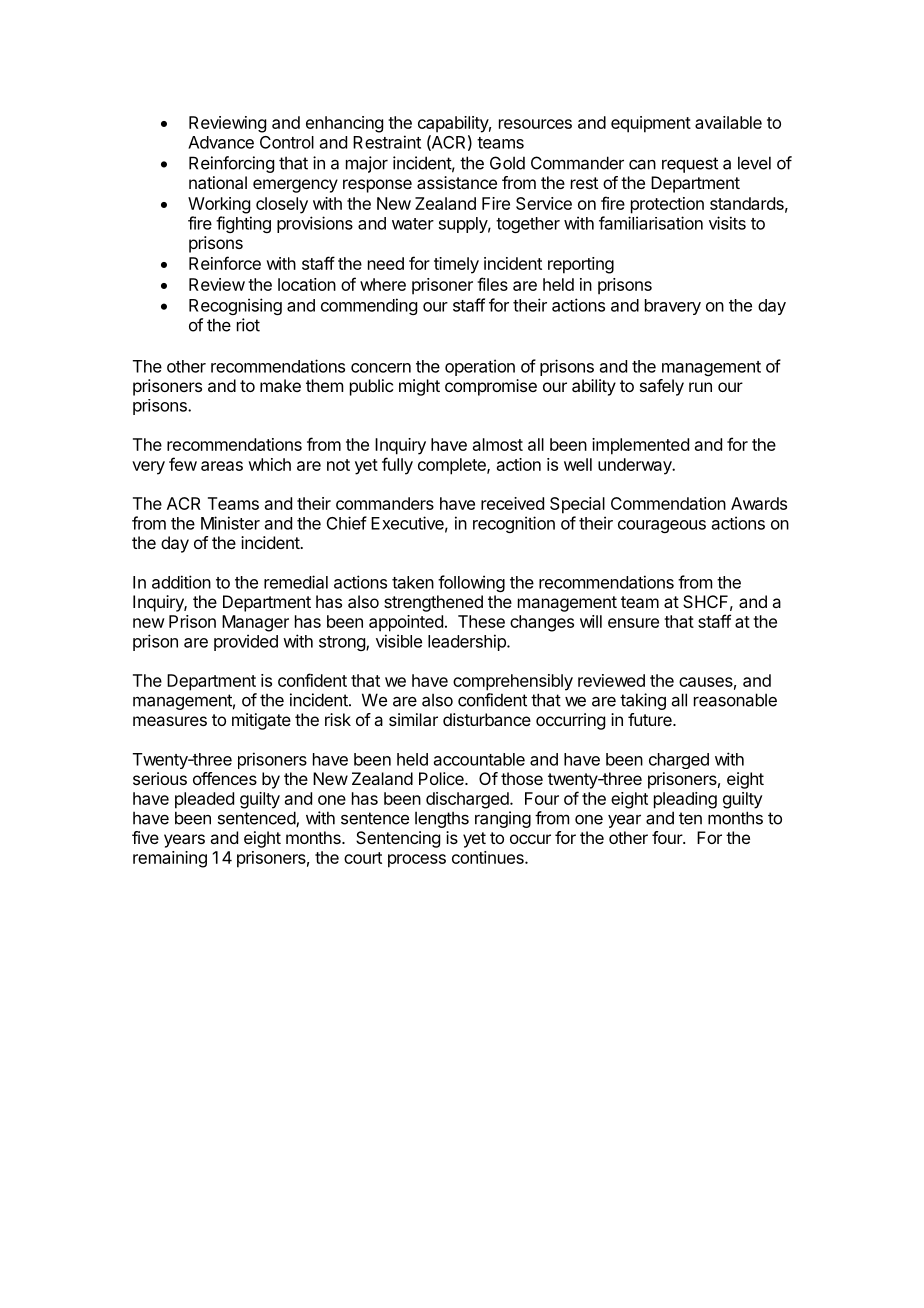  I want to click on lengths, so click(442, 819).
